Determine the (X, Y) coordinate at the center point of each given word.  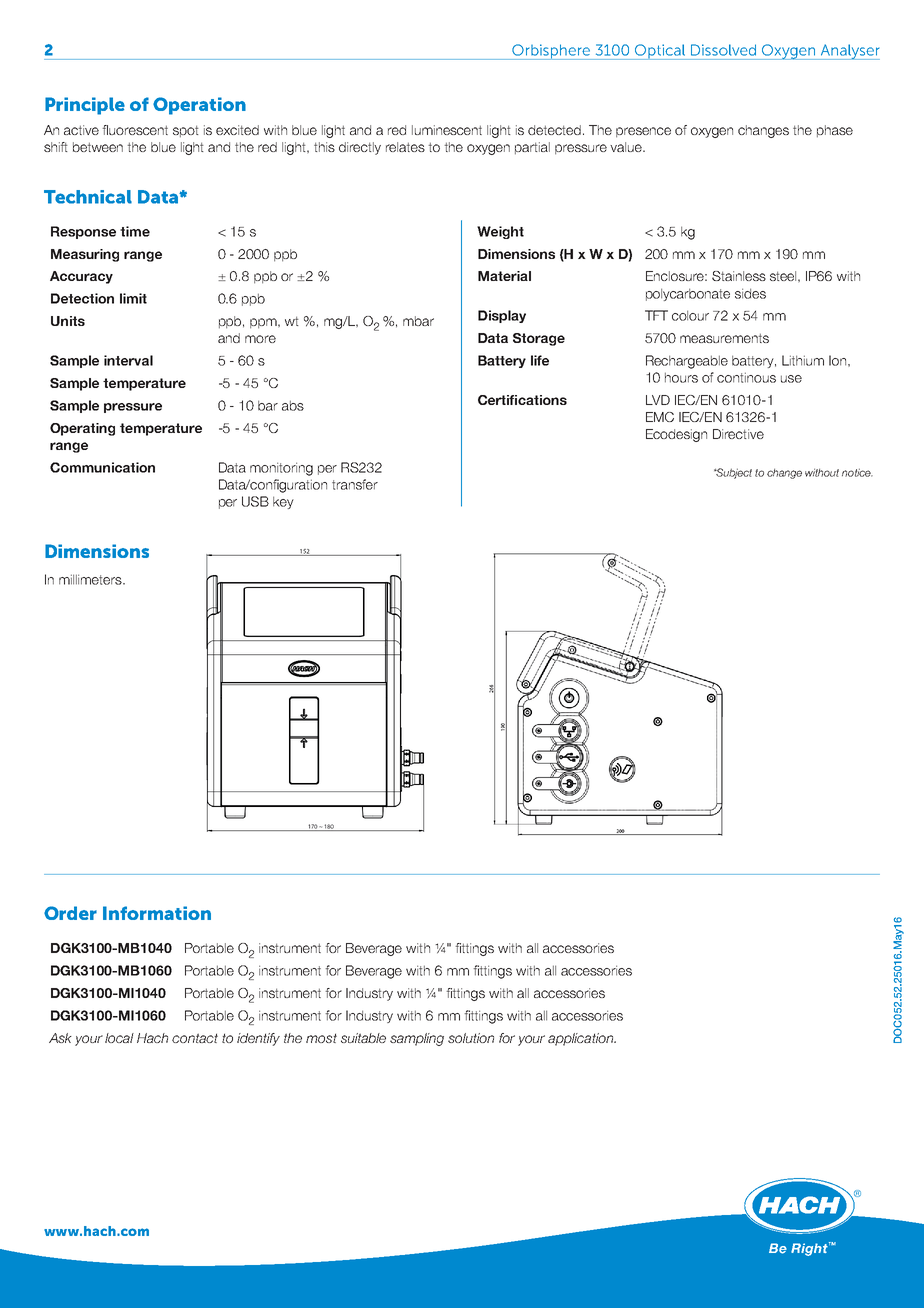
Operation (199, 106)
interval (128, 360)
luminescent (447, 130)
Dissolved (723, 50)
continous (746, 377)
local (119, 1038)
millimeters (91, 579)
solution (471, 1038)
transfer (355, 484)
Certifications (522, 400)
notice (857, 472)
